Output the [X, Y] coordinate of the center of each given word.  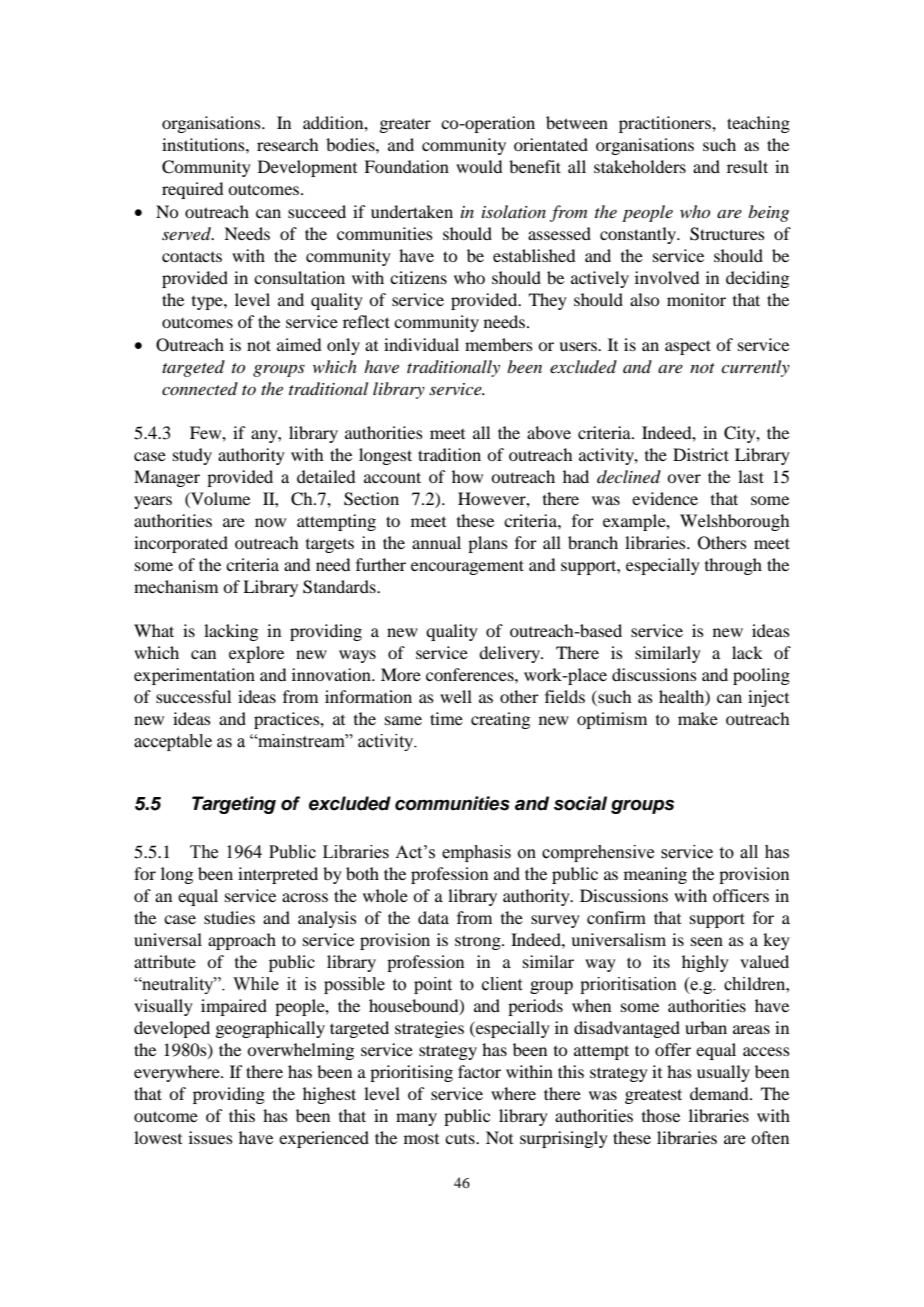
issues [211, 1137]
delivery [511, 654]
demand [720, 1093]
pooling [761, 676]
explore [256, 654]
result [747, 166]
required [192, 190]
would [479, 166]
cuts [461, 1138]
